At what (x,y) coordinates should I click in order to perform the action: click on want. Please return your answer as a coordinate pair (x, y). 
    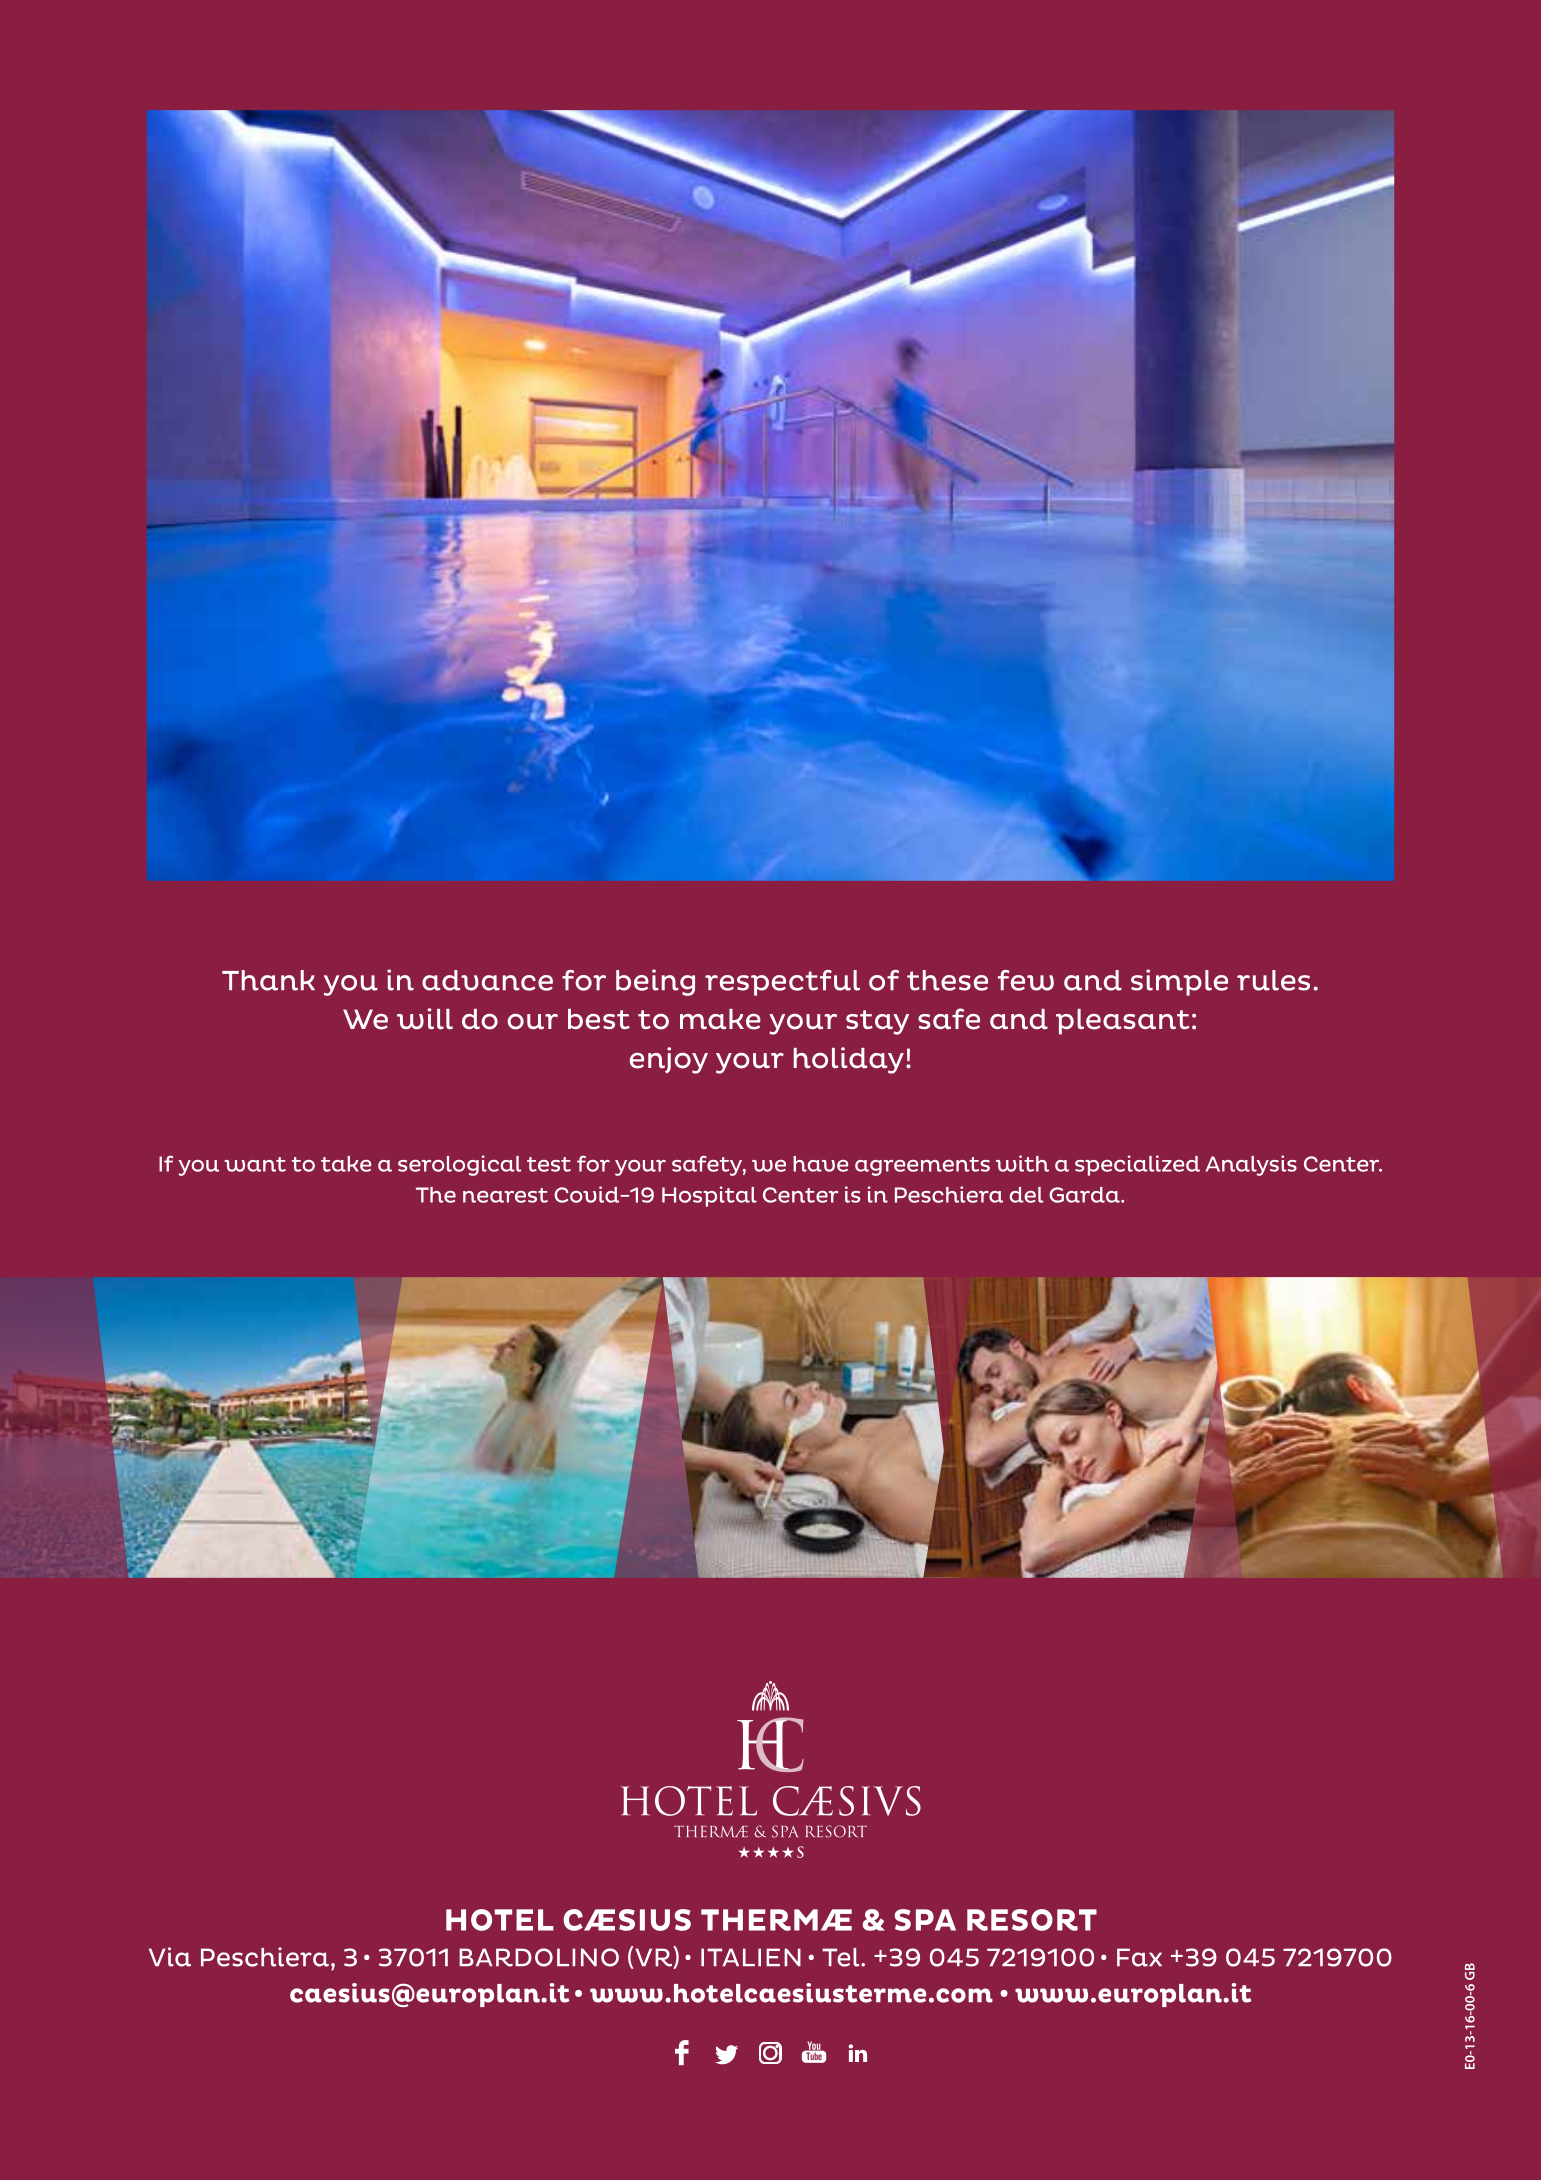
    Looking at the image, I should click on (255, 1164).
